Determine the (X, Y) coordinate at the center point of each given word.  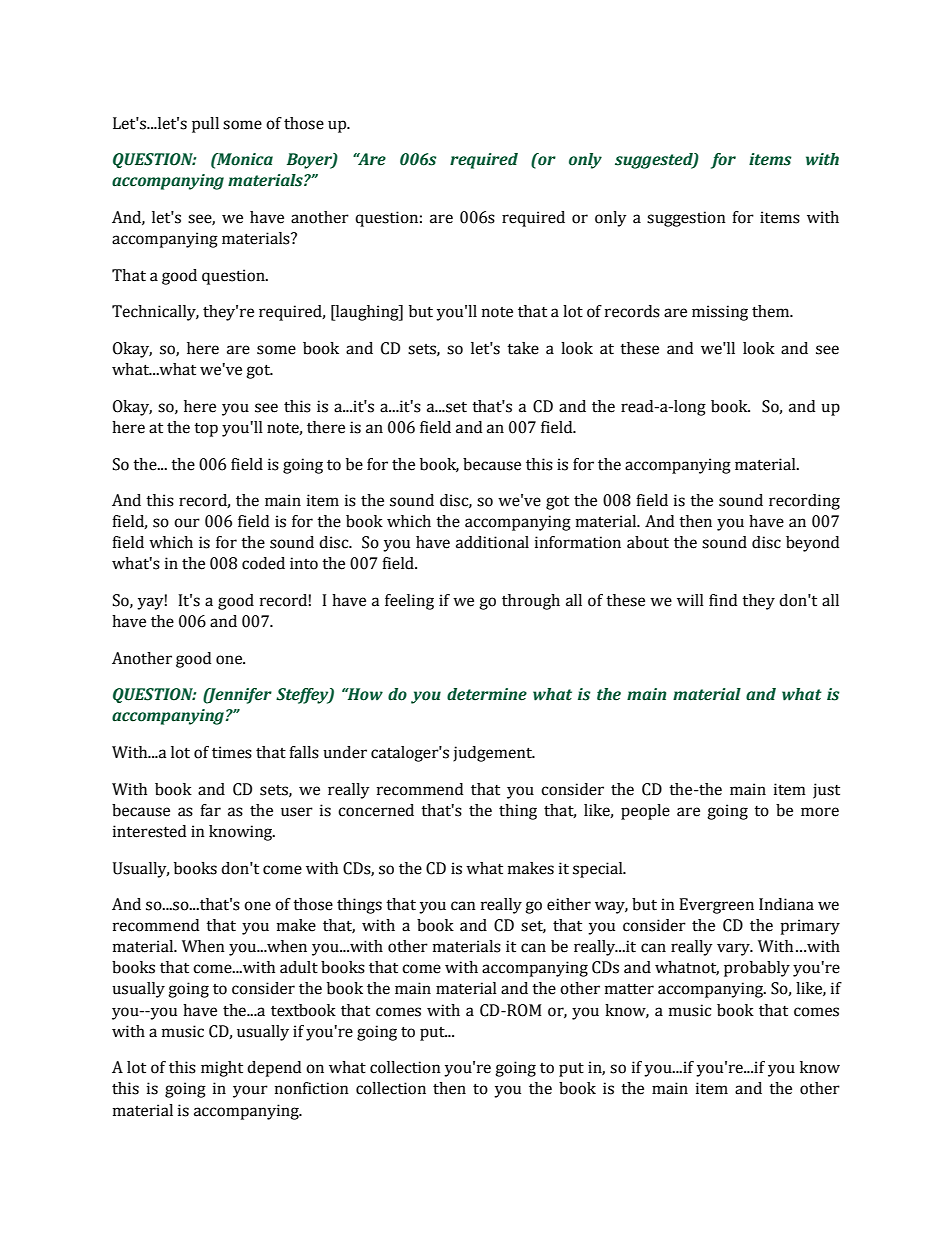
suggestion (686, 219)
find (723, 600)
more (820, 812)
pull (205, 125)
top (206, 430)
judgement (494, 754)
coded (263, 563)
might (222, 1069)
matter (629, 989)
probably (757, 969)
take (523, 348)
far (210, 810)
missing (720, 313)
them (772, 311)
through (531, 602)
